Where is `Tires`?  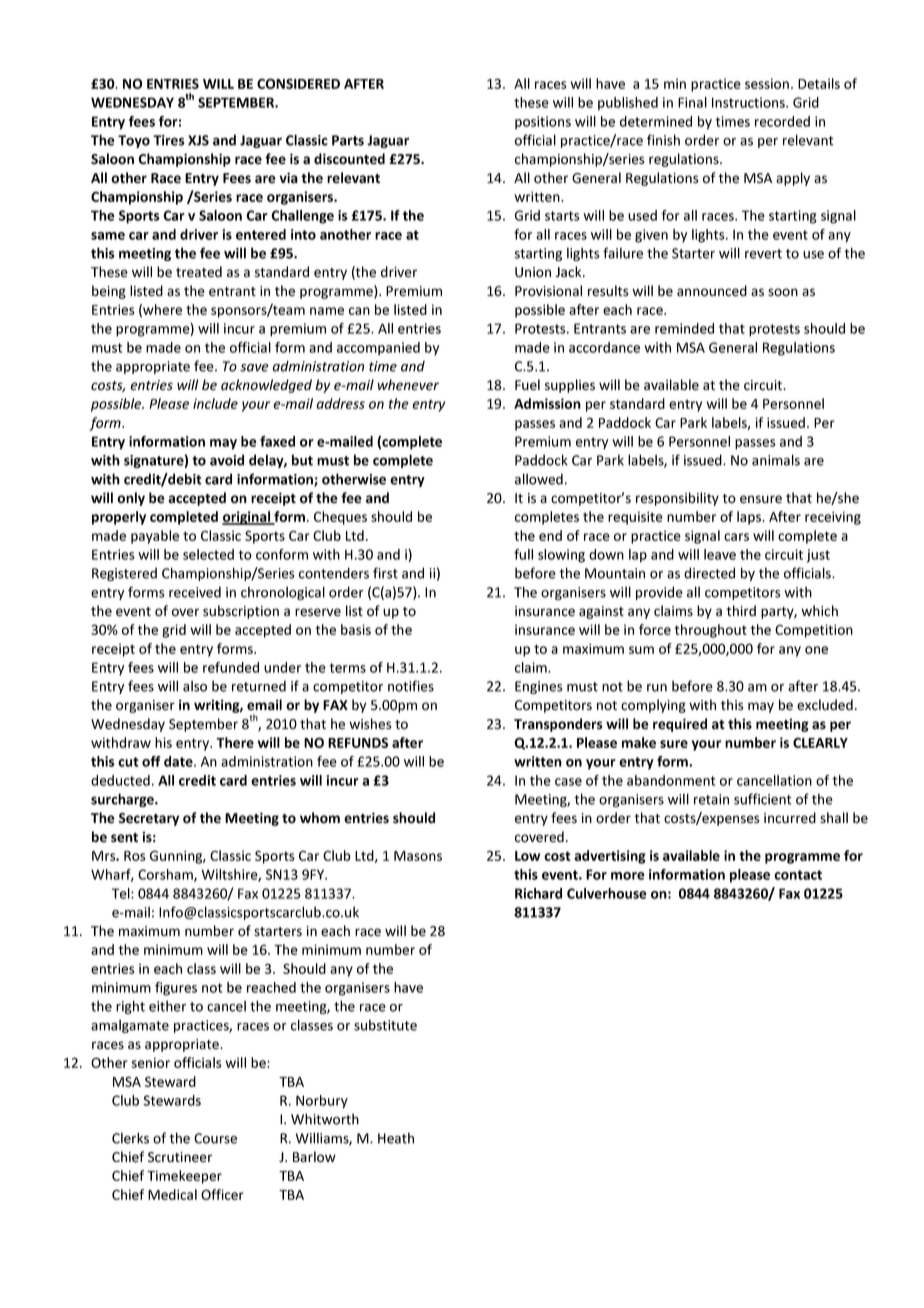 Tires is located at coordinates (169, 140).
